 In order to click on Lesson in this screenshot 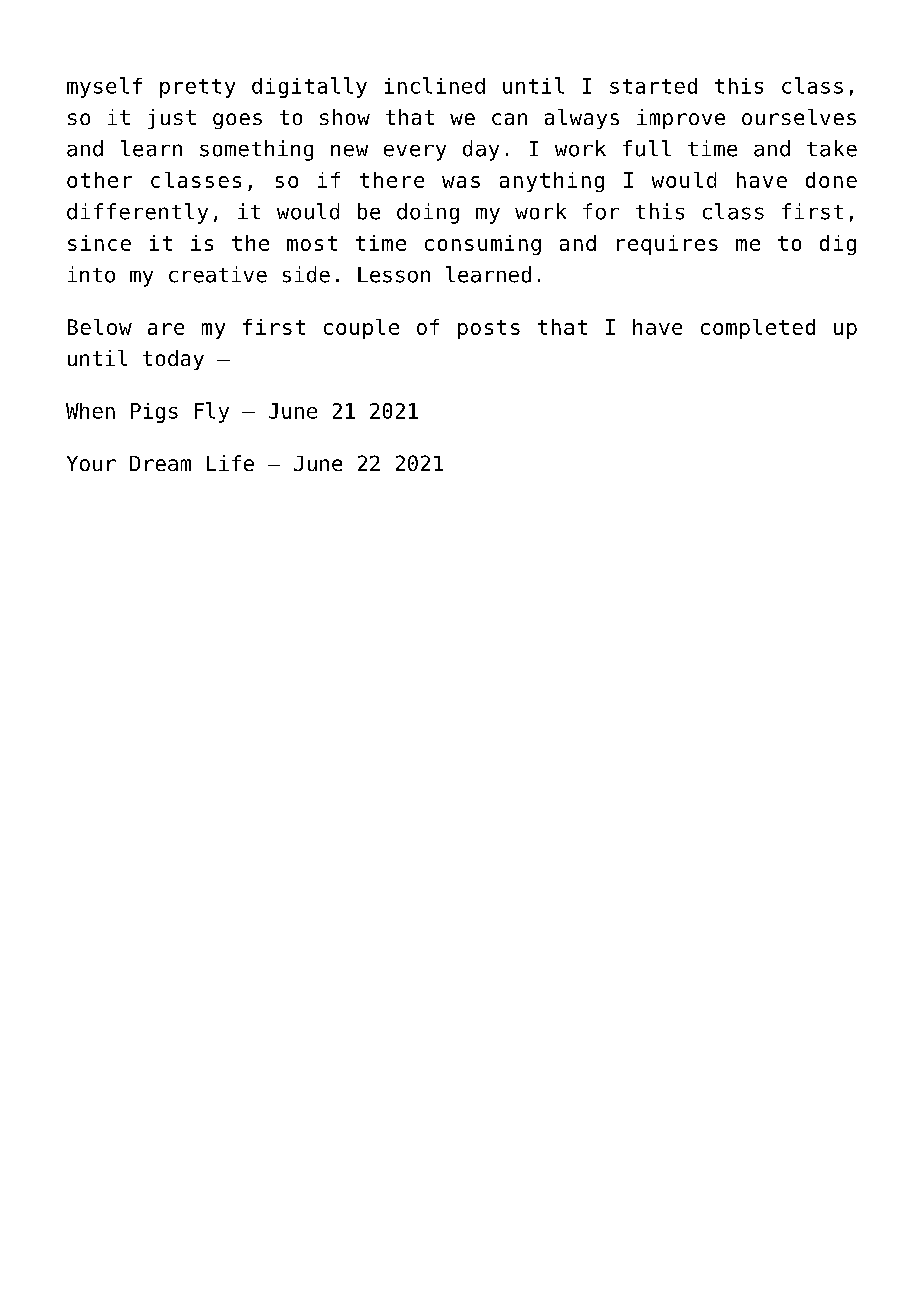, I will do `click(394, 275)`.
